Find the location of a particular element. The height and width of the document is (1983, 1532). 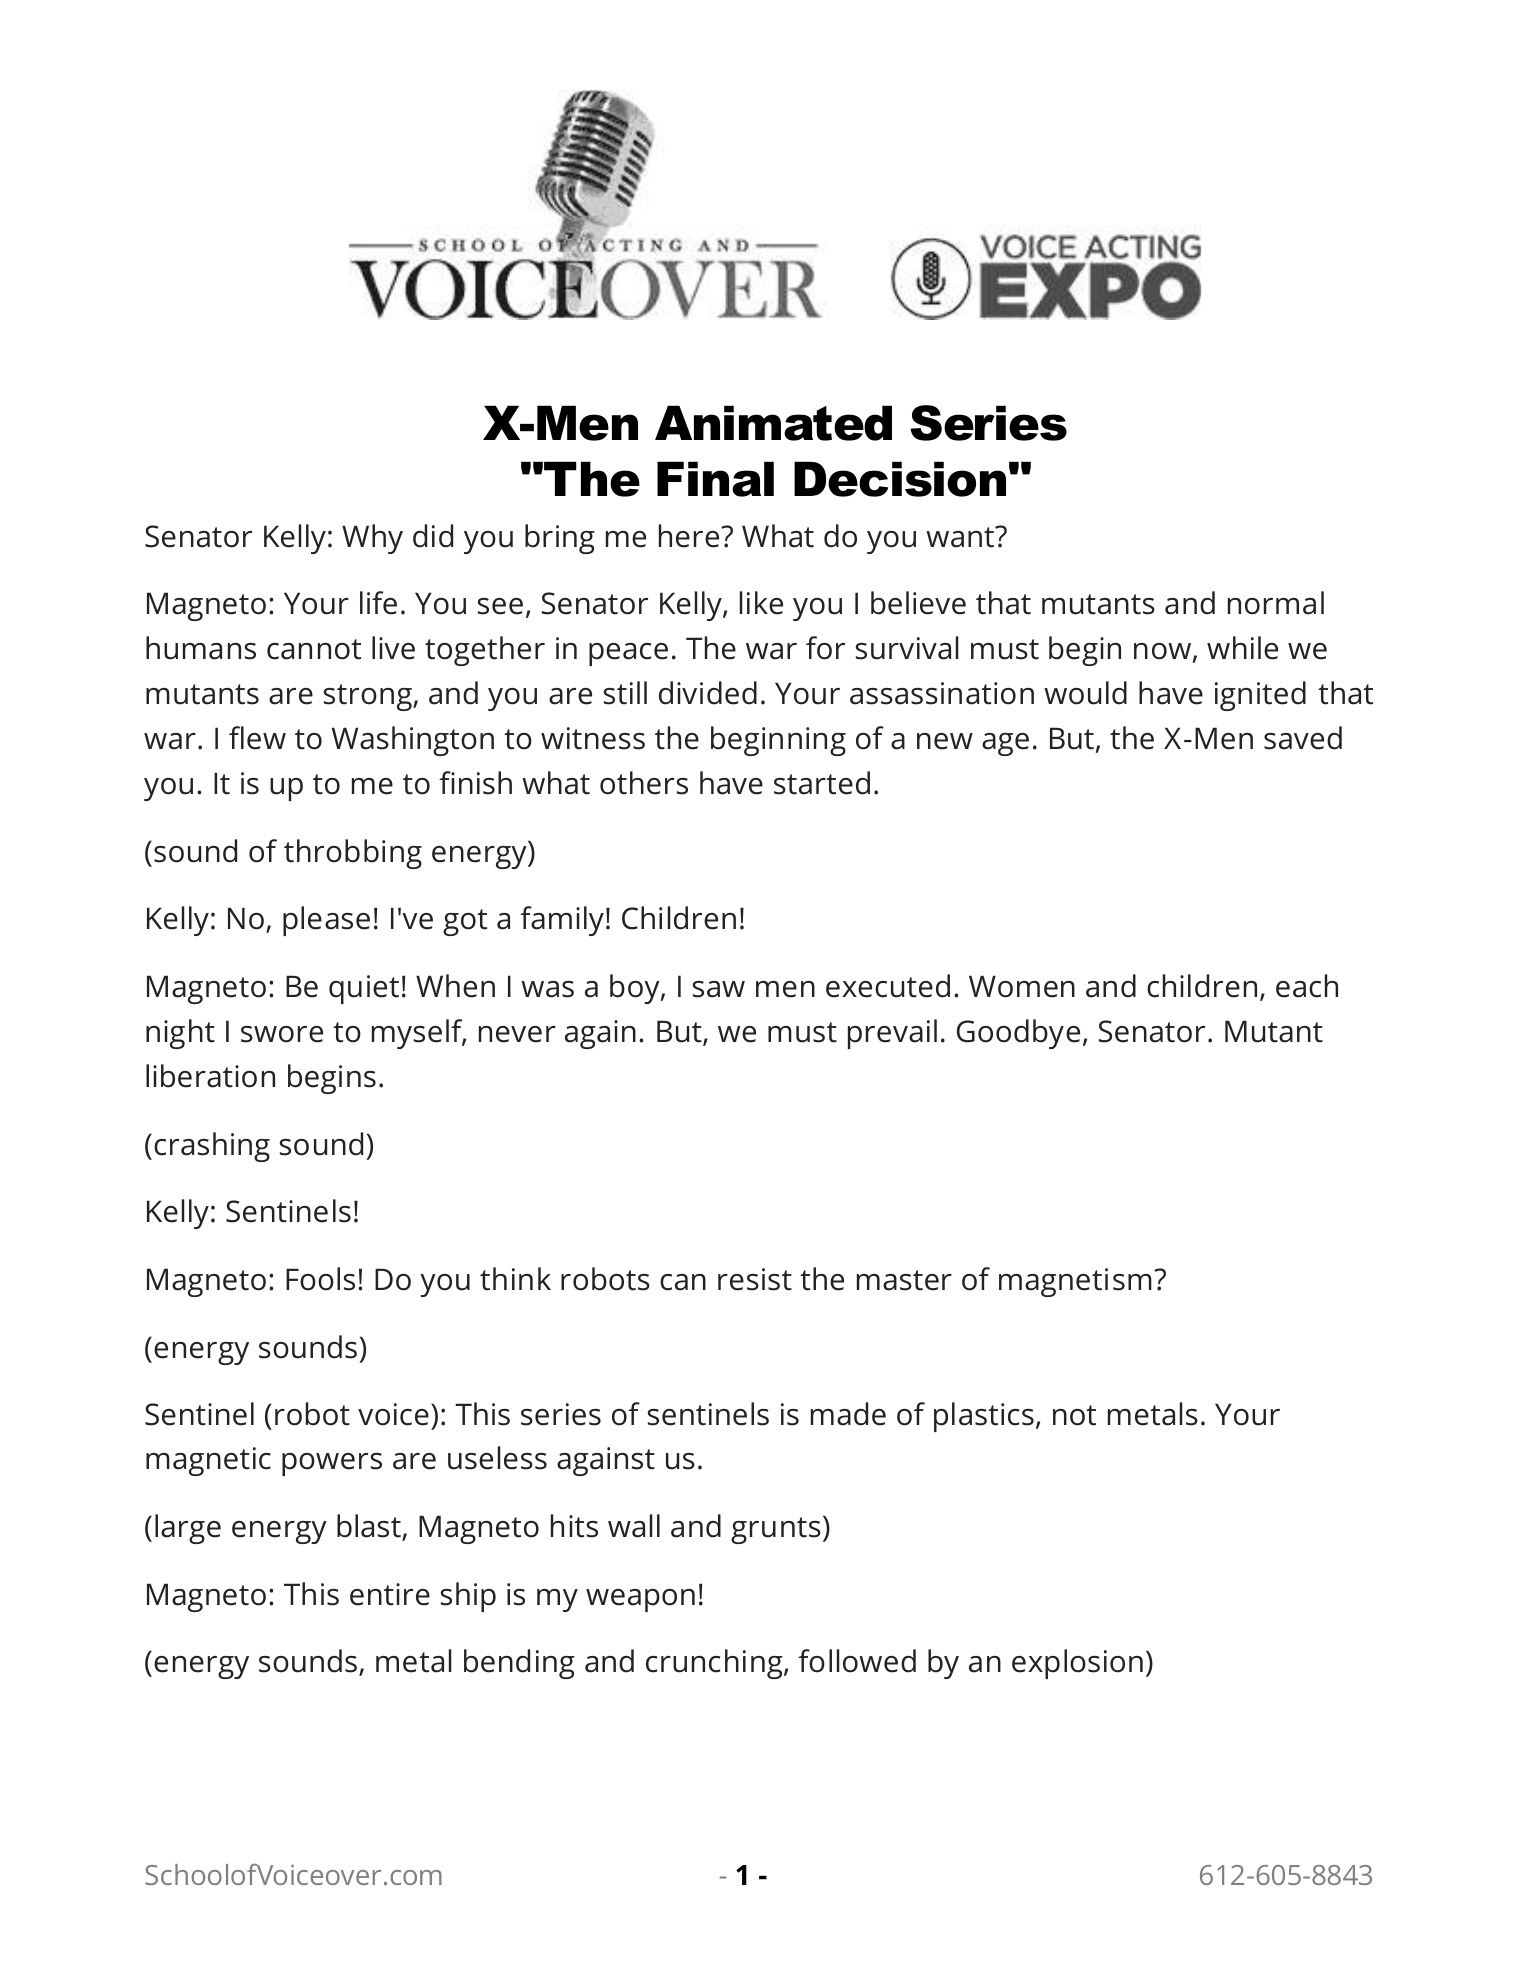

magnetism is located at coordinates (1075, 1282).
